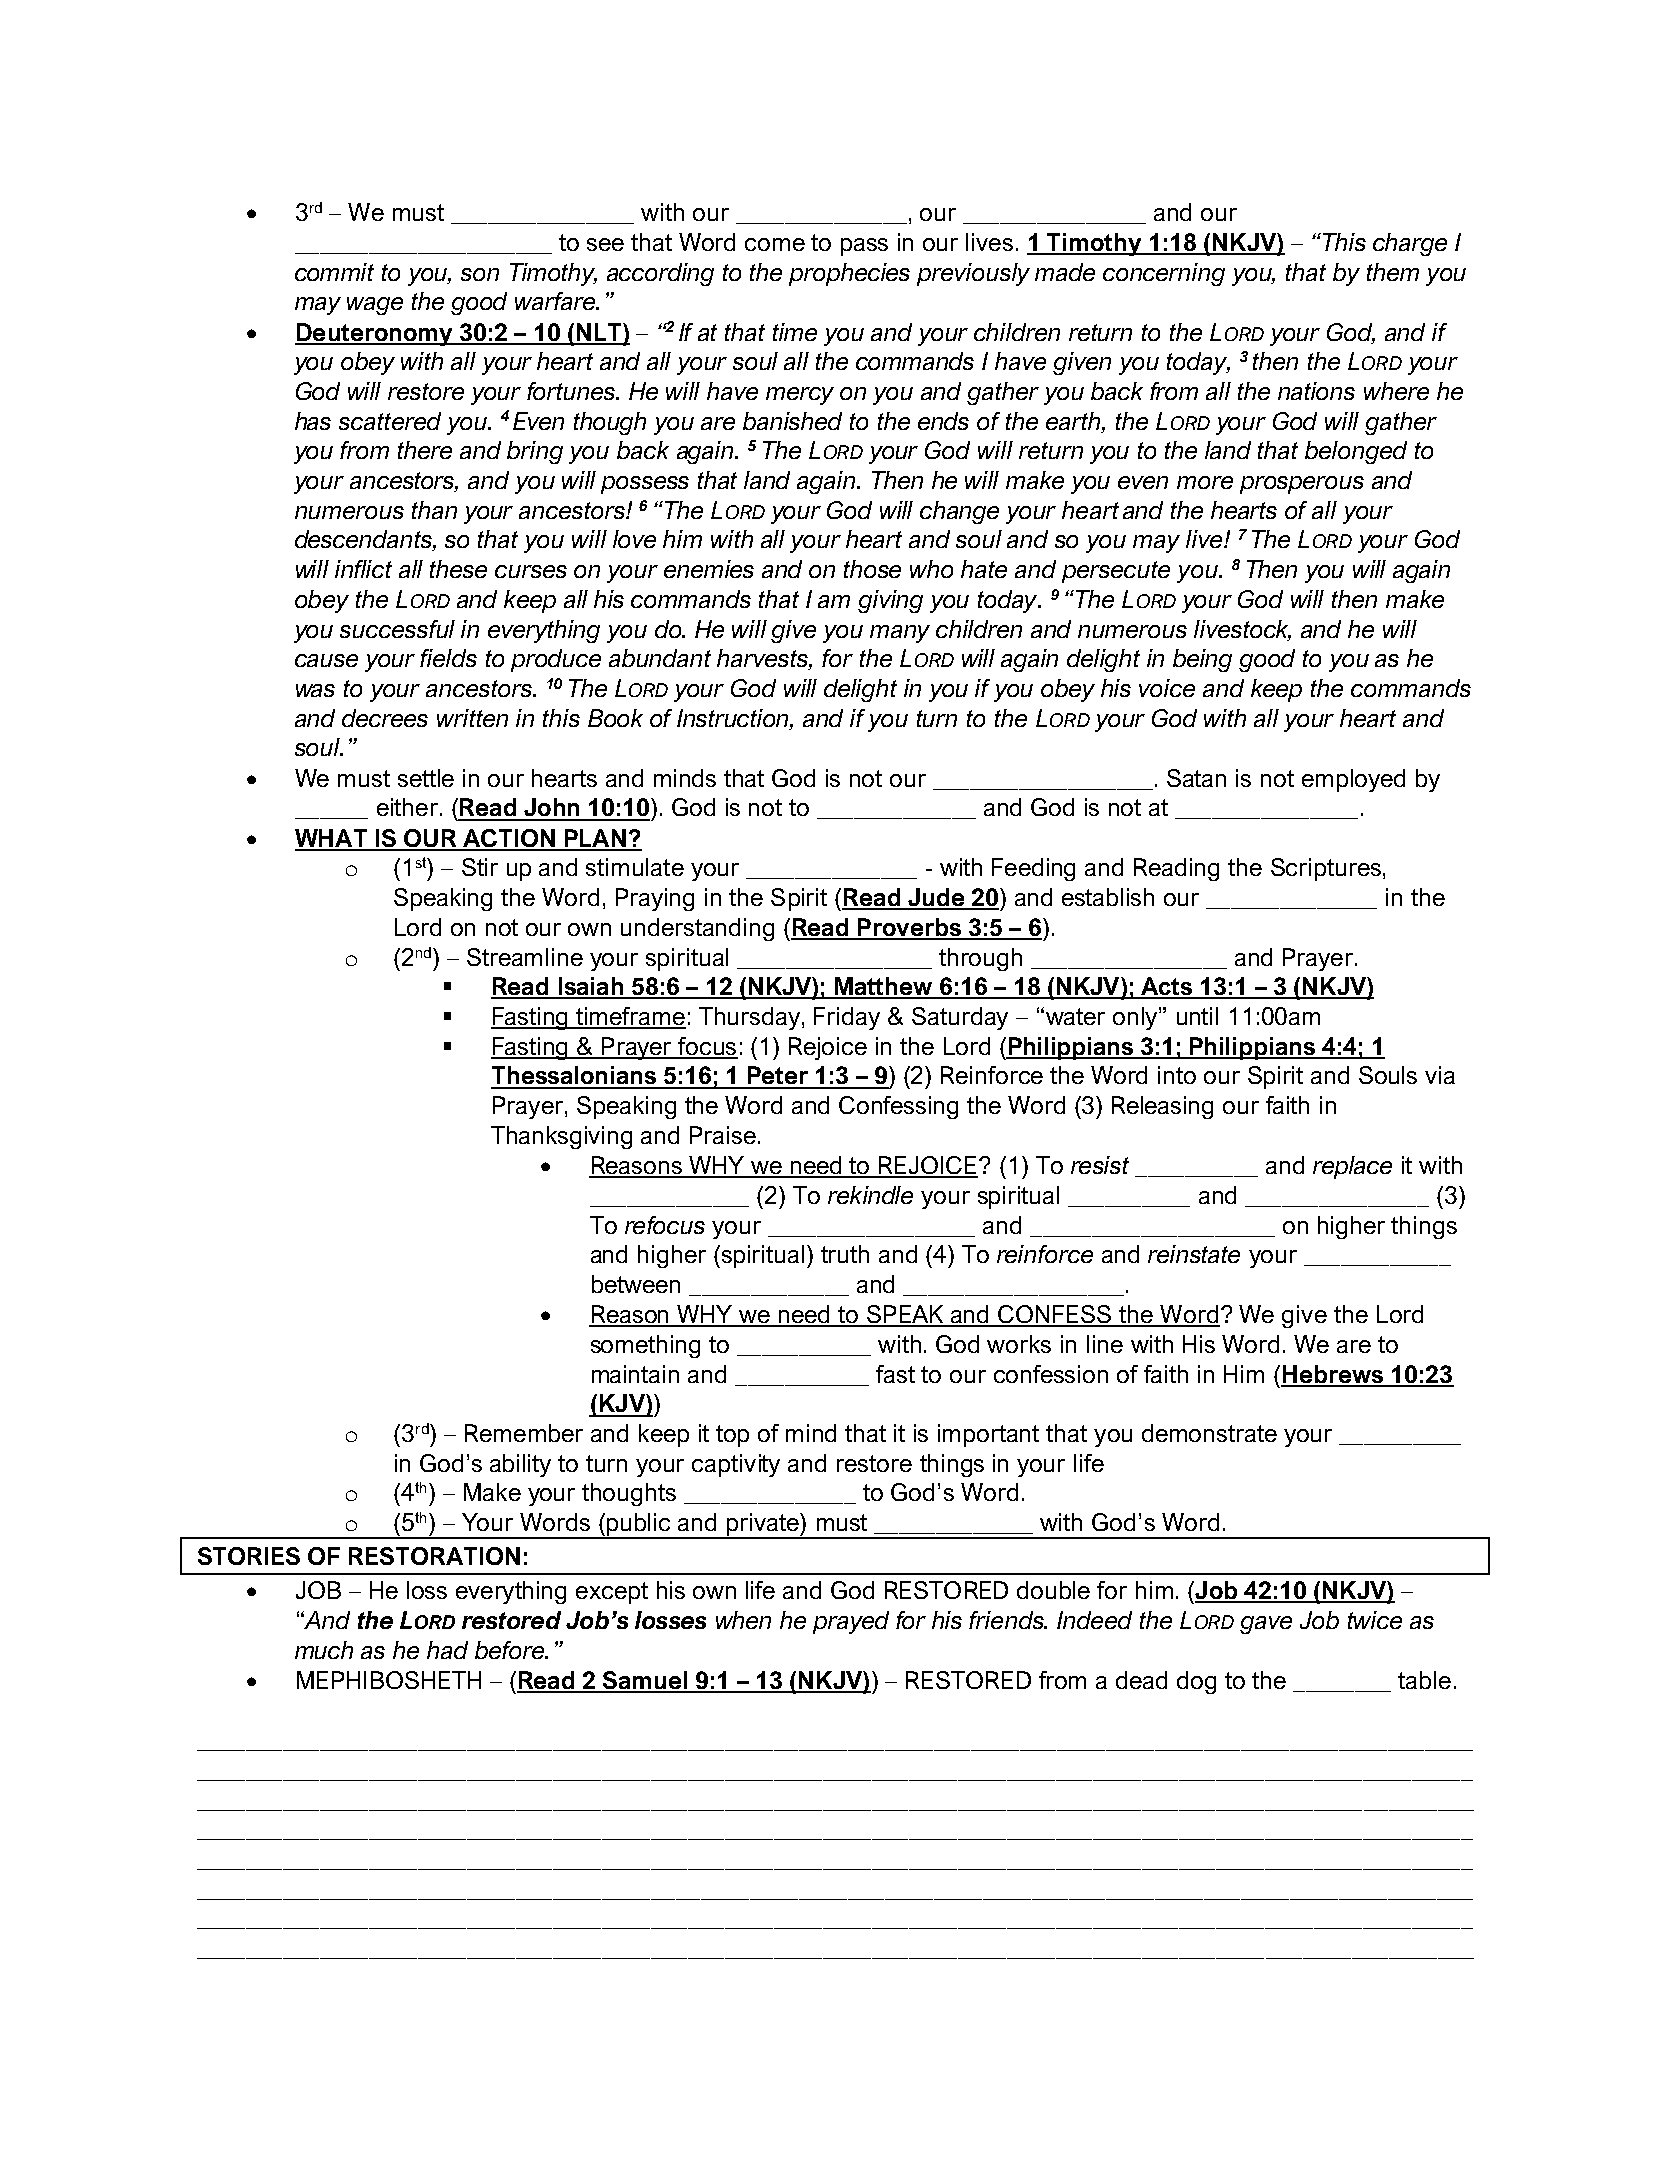 This document has height=2161, width=1670. What do you see at coordinates (480, 867) in the document?
I see `Stir` at bounding box center [480, 867].
